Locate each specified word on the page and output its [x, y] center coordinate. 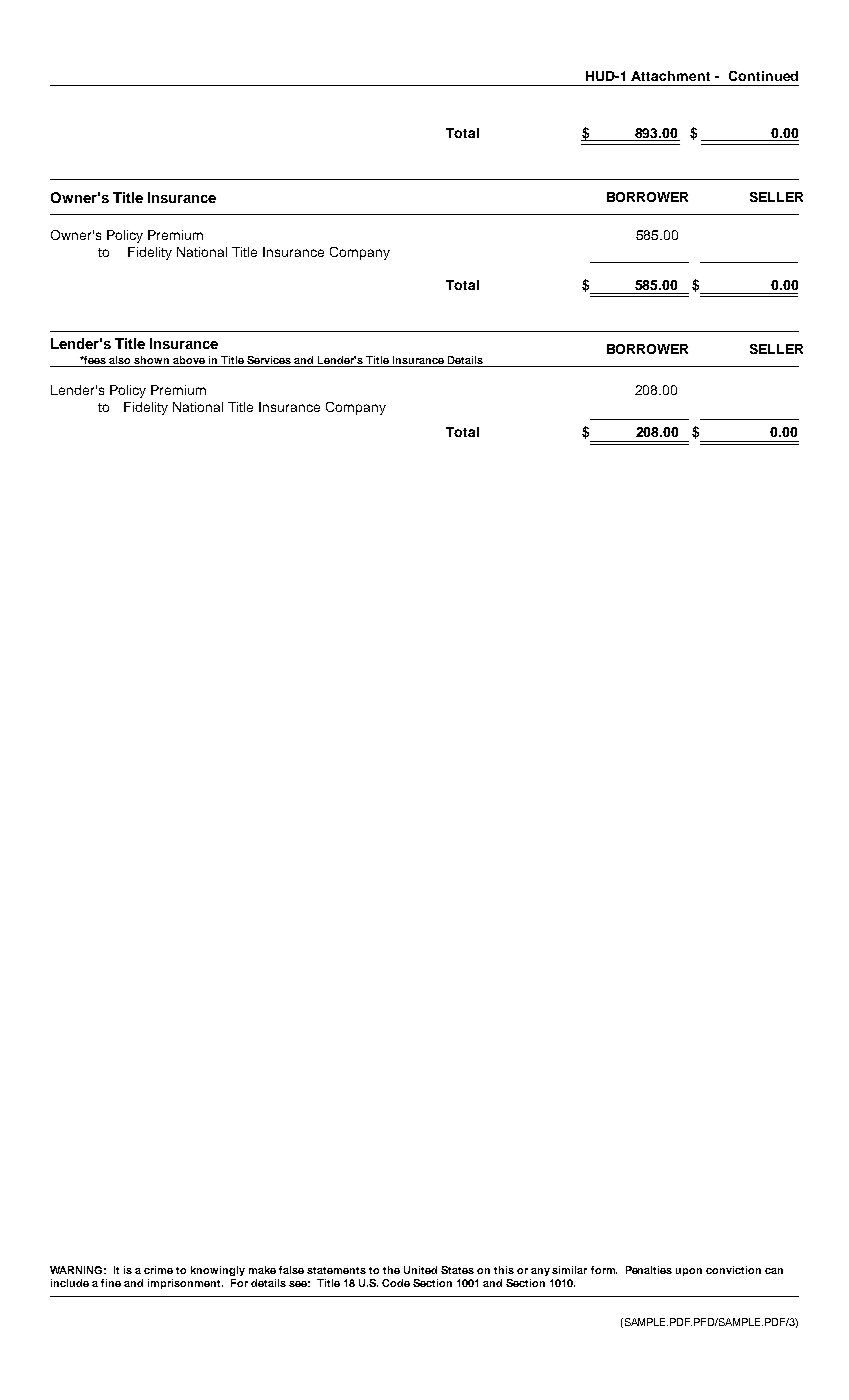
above [189, 361]
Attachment [670, 76]
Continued [763, 76]
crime [158, 1270]
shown [152, 361]
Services [269, 361]
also [120, 361]
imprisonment [185, 1284]
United [420, 1270]
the [391, 1270]
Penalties [649, 1270]
